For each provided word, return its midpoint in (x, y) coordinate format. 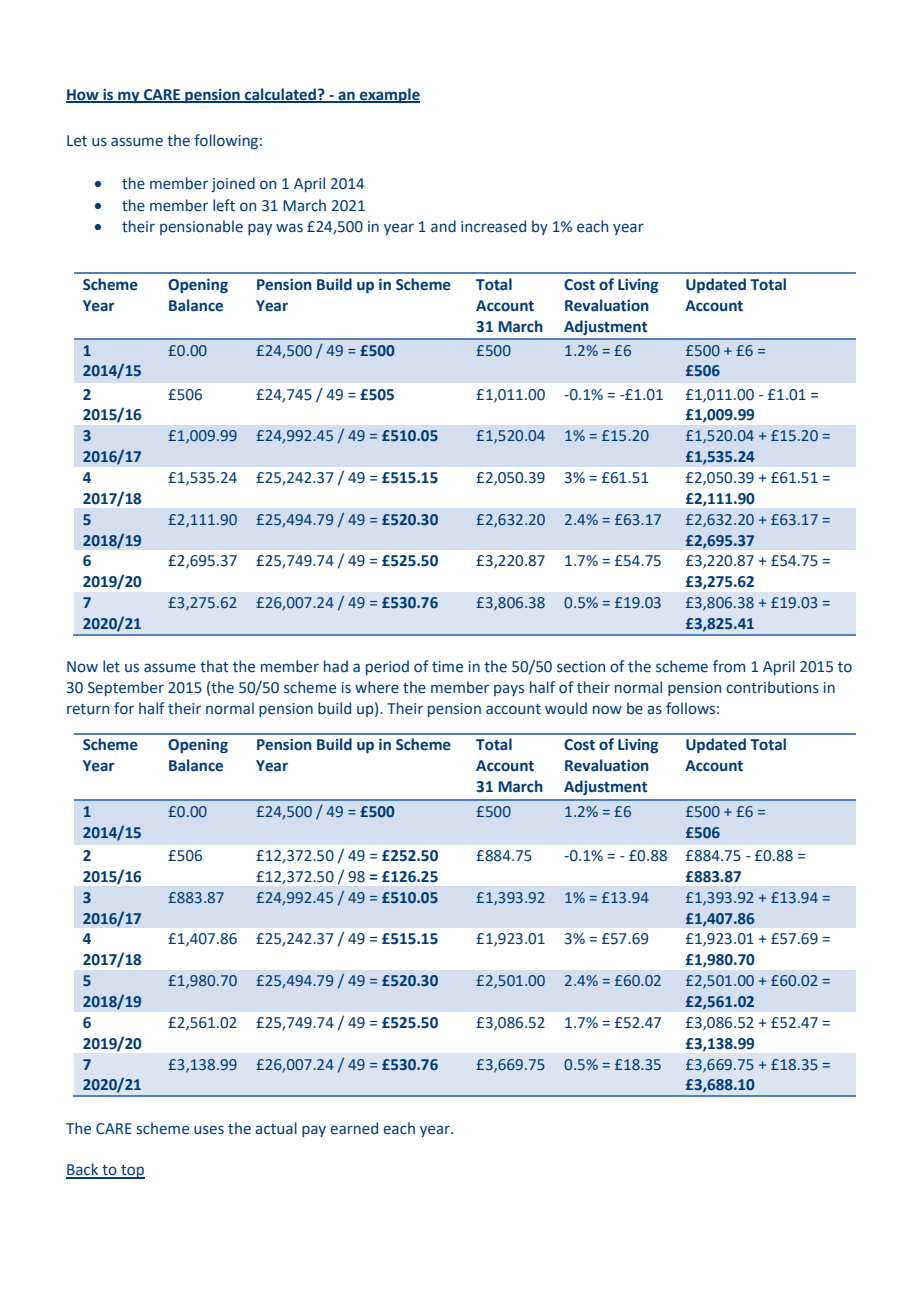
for (124, 708)
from (729, 666)
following (226, 141)
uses (209, 1130)
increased (493, 226)
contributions (772, 687)
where (377, 687)
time (447, 667)
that (214, 666)
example (389, 95)
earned (354, 1128)
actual (276, 1128)
